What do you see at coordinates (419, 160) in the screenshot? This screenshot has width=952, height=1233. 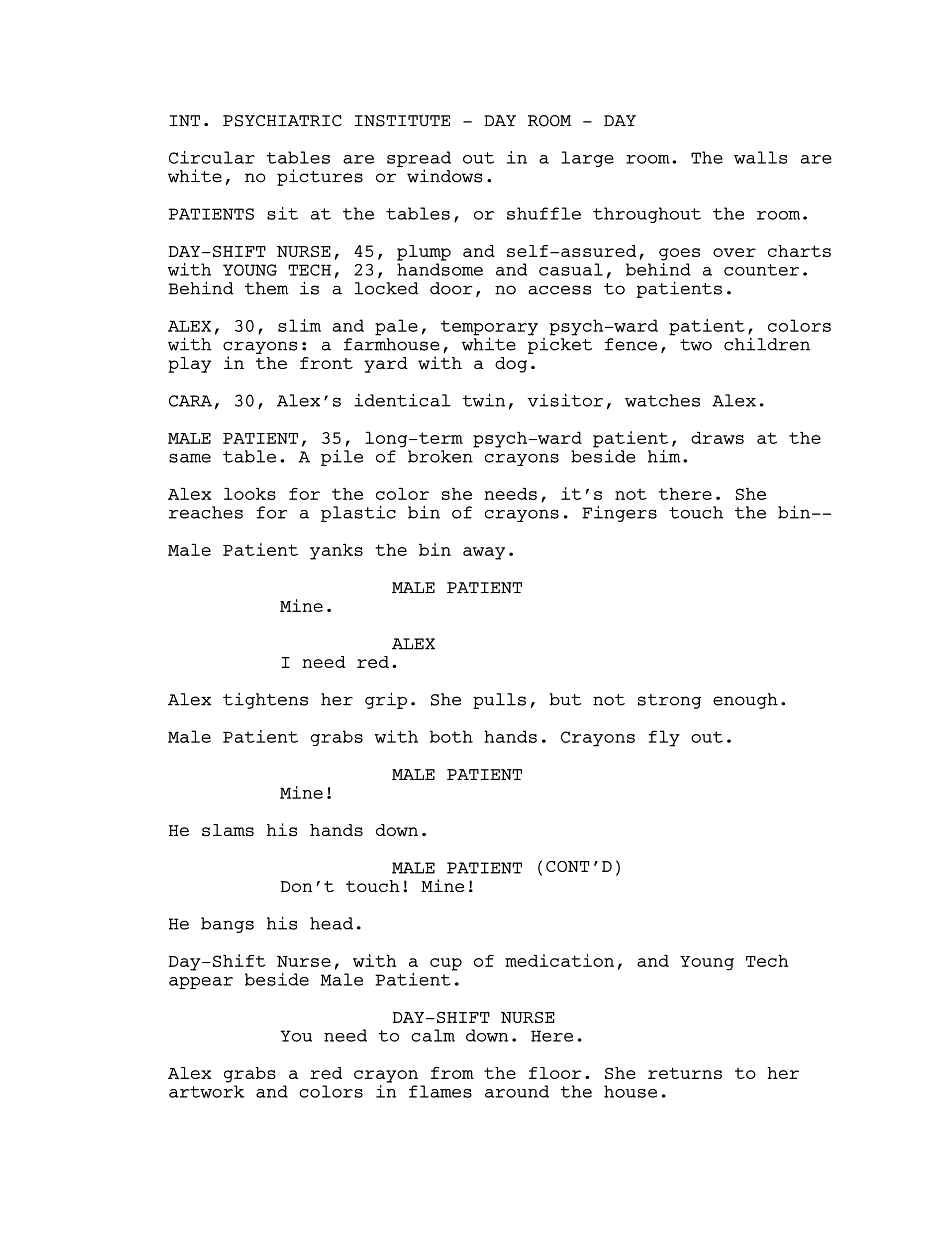 I see `spread` at bounding box center [419, 160].
